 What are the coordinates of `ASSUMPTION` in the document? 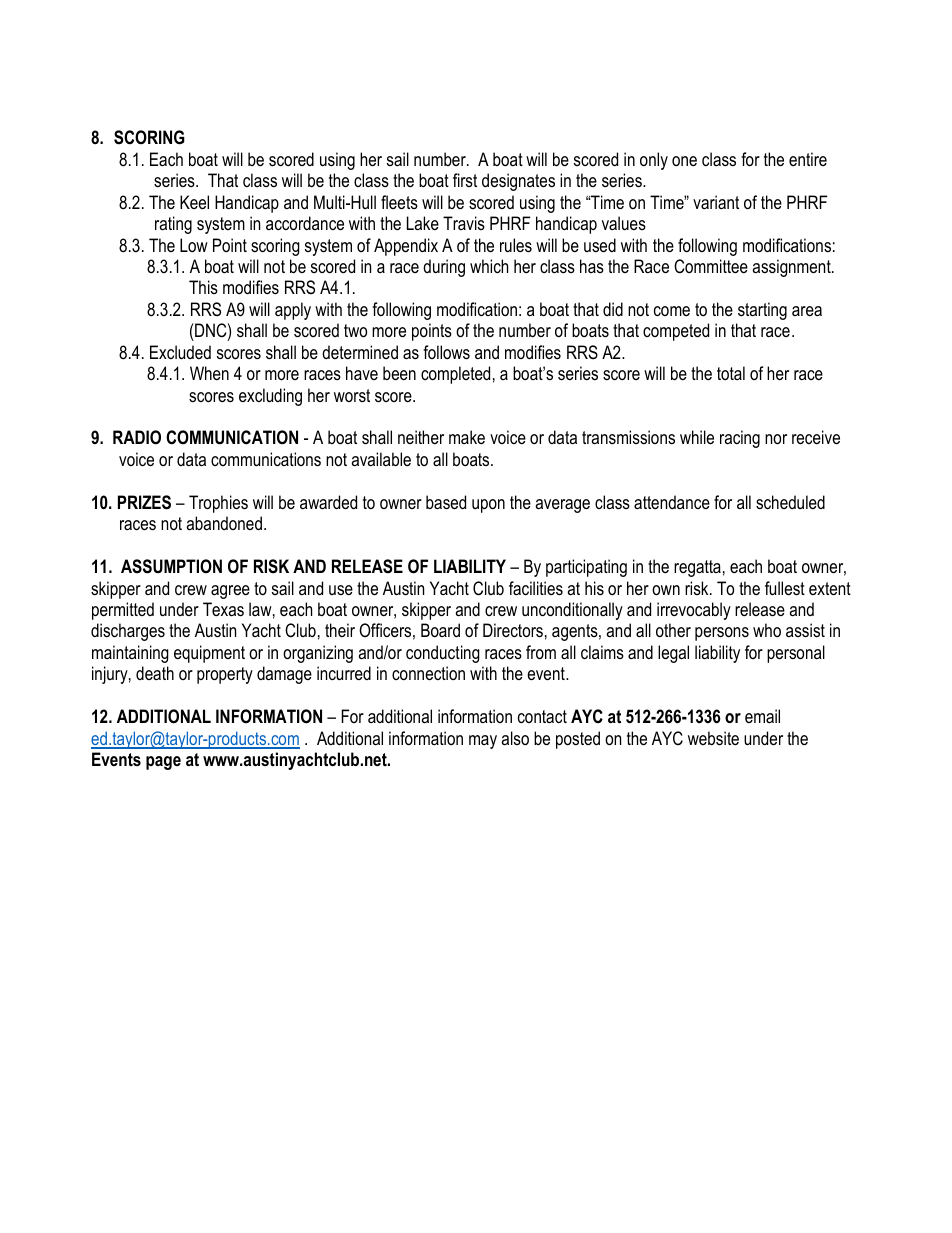 It's located at (171, 566).
